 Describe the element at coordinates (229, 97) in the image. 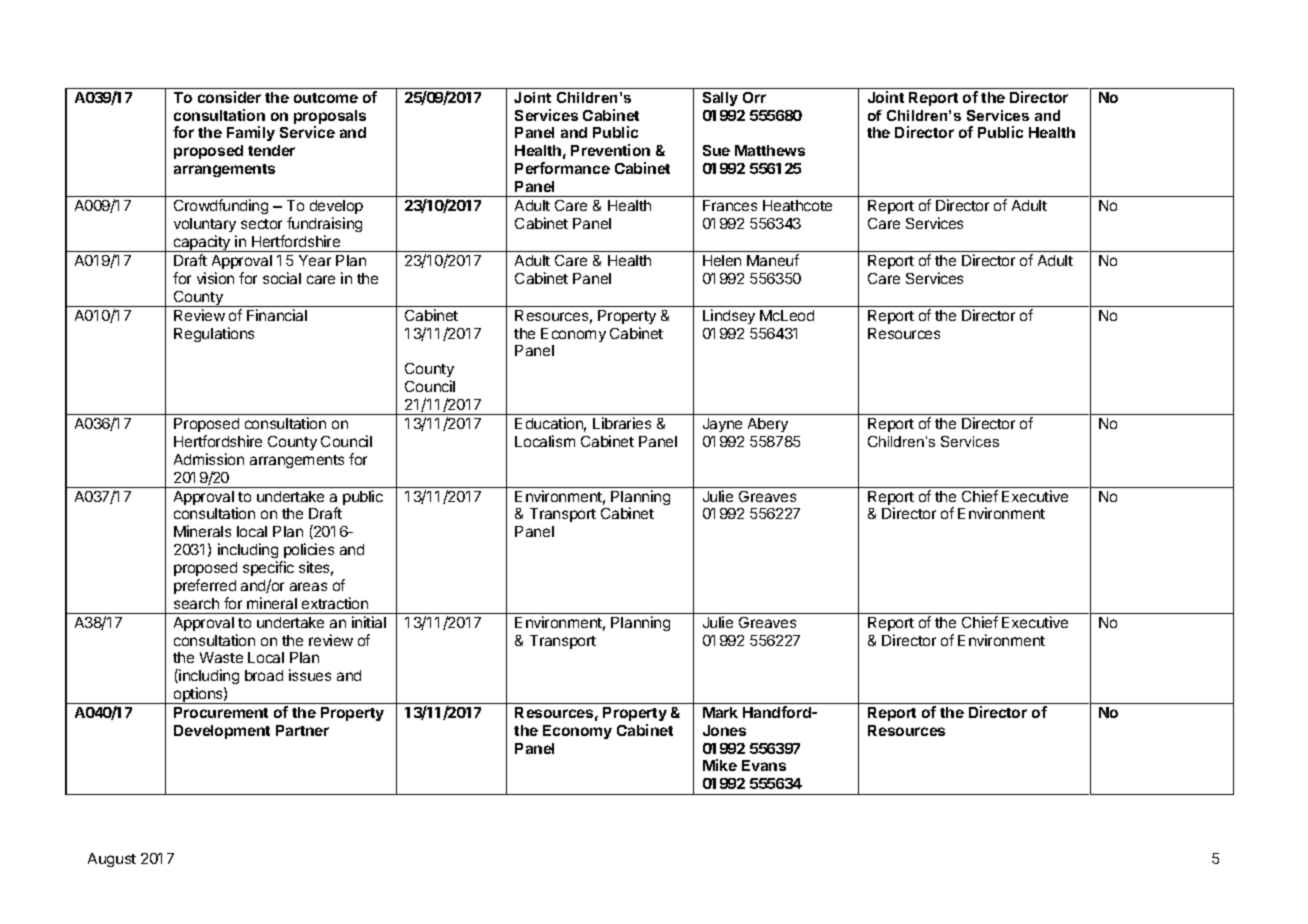

I see `consider` at that location.
